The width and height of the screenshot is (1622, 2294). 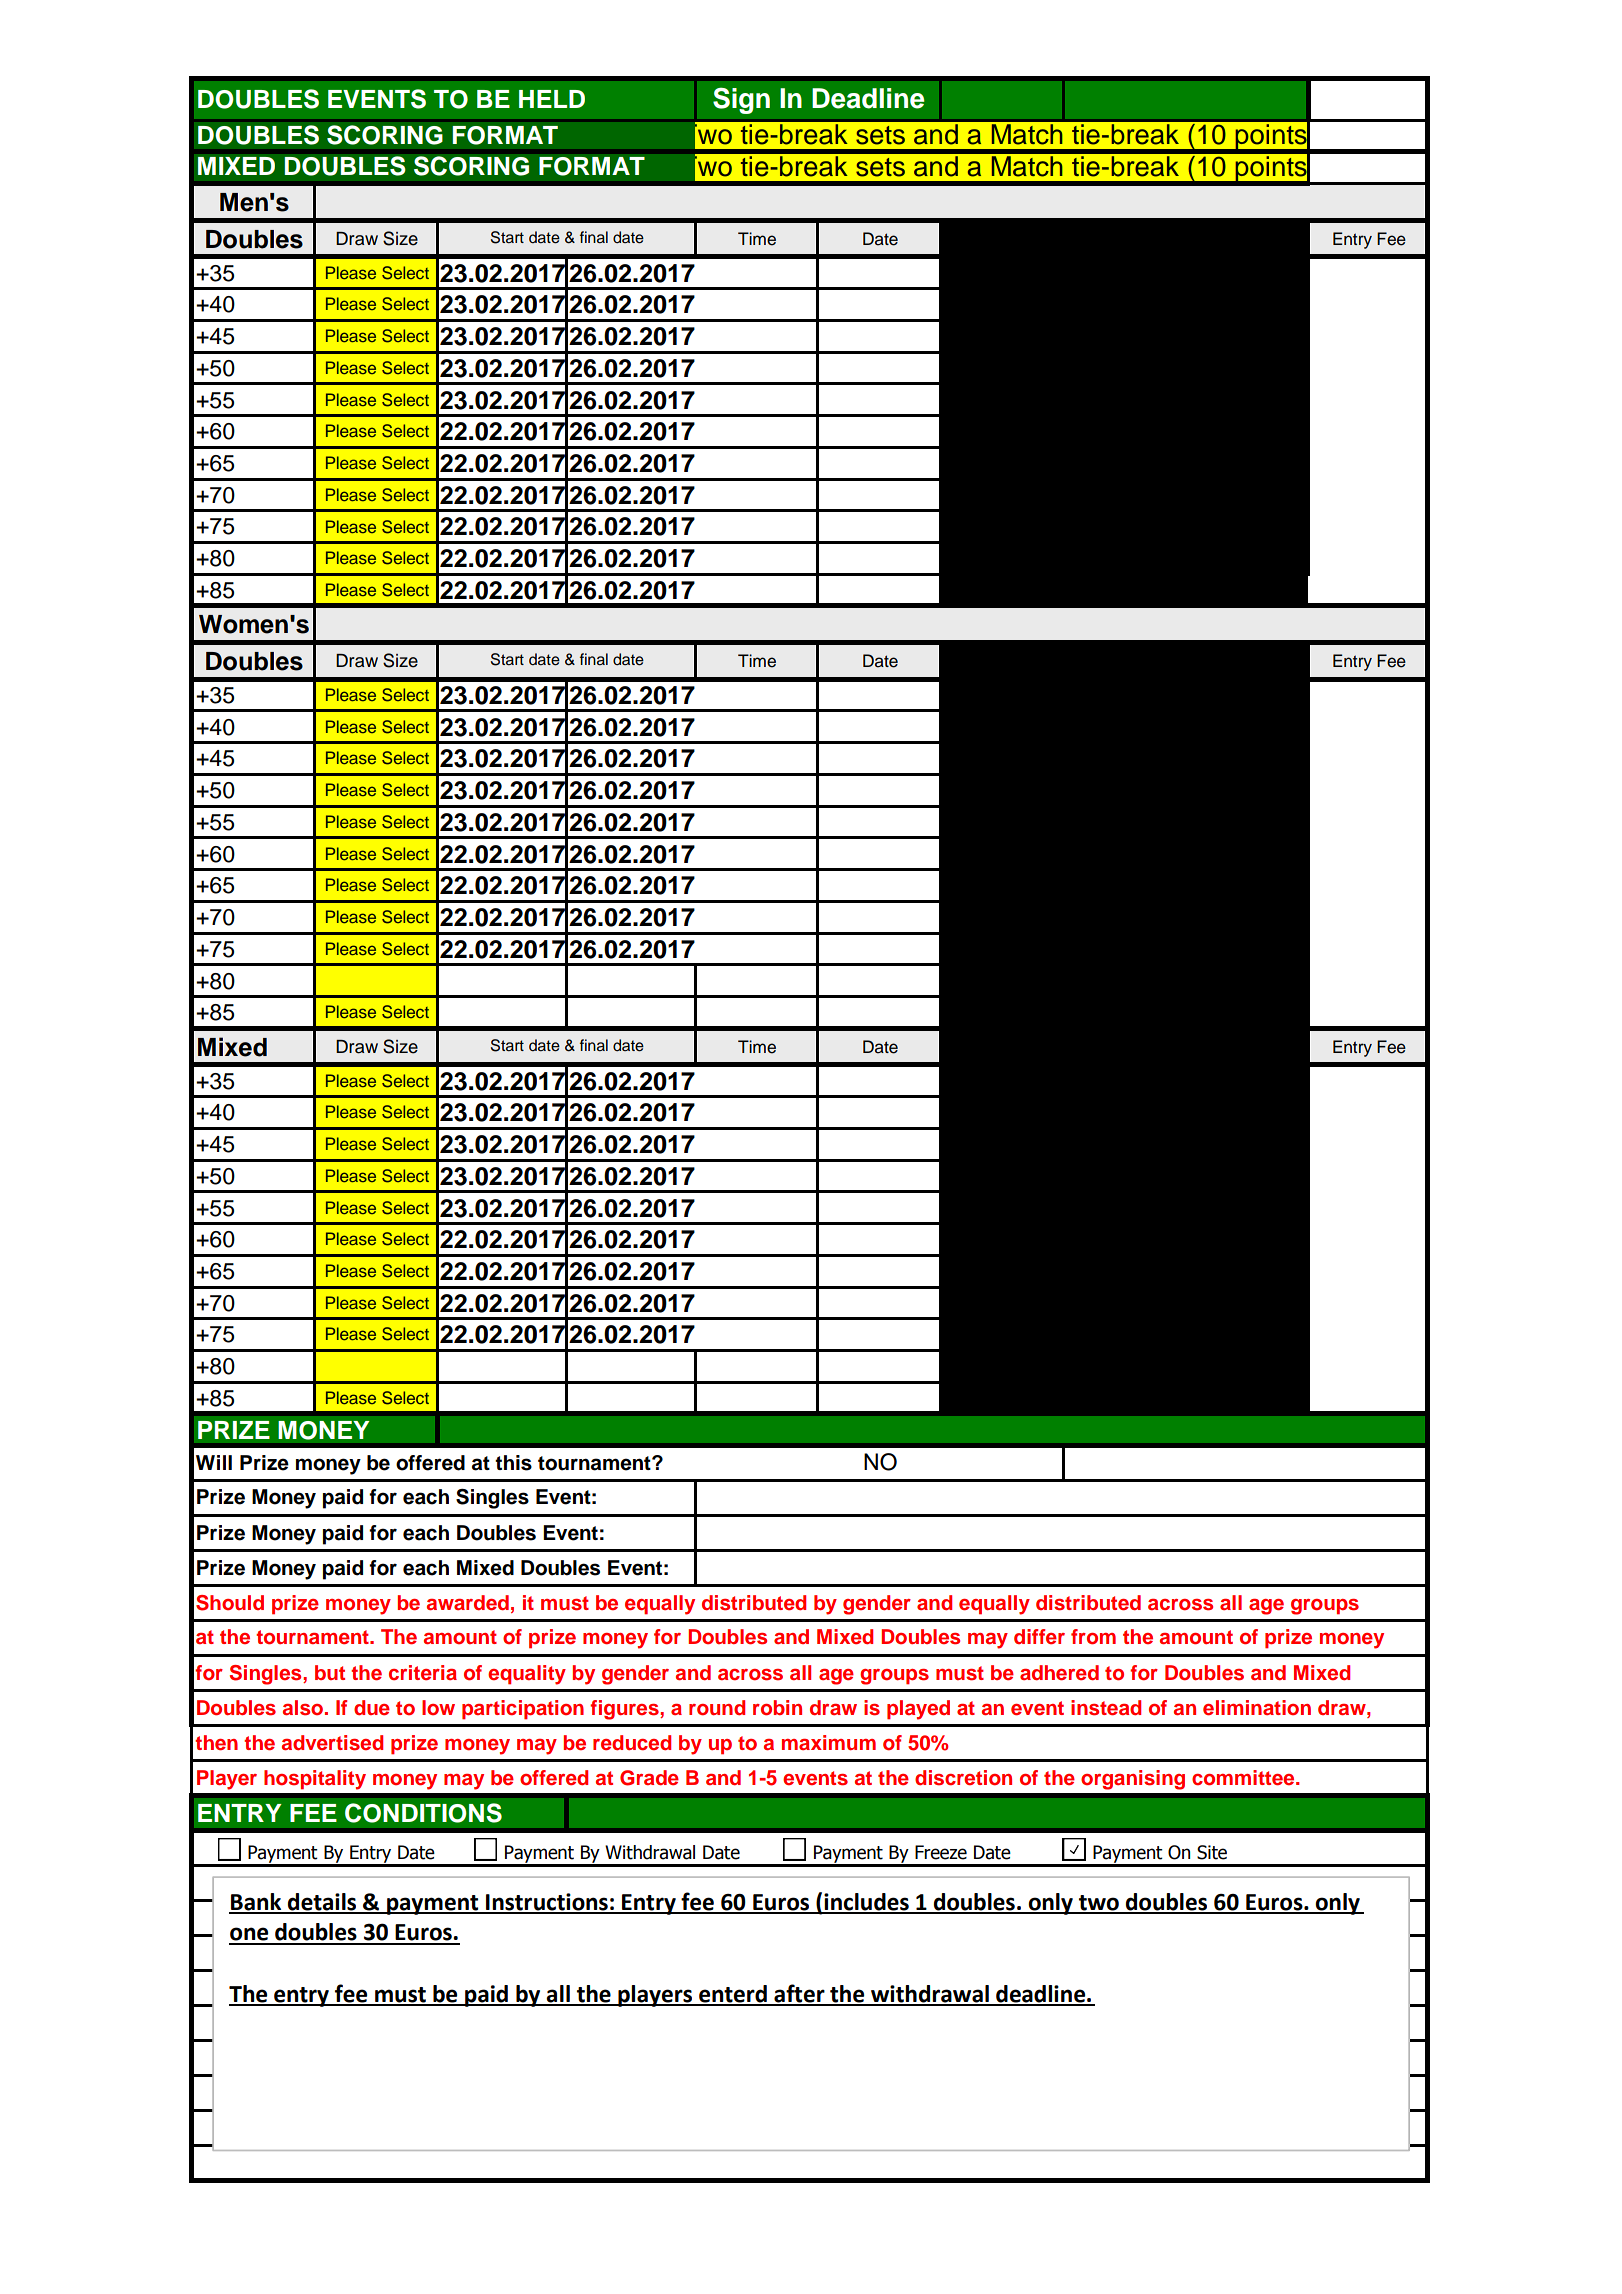 What do you see at coordinates (717, 1708) in the screenshot?
I see `round` at bounding box center [717, 1708].
